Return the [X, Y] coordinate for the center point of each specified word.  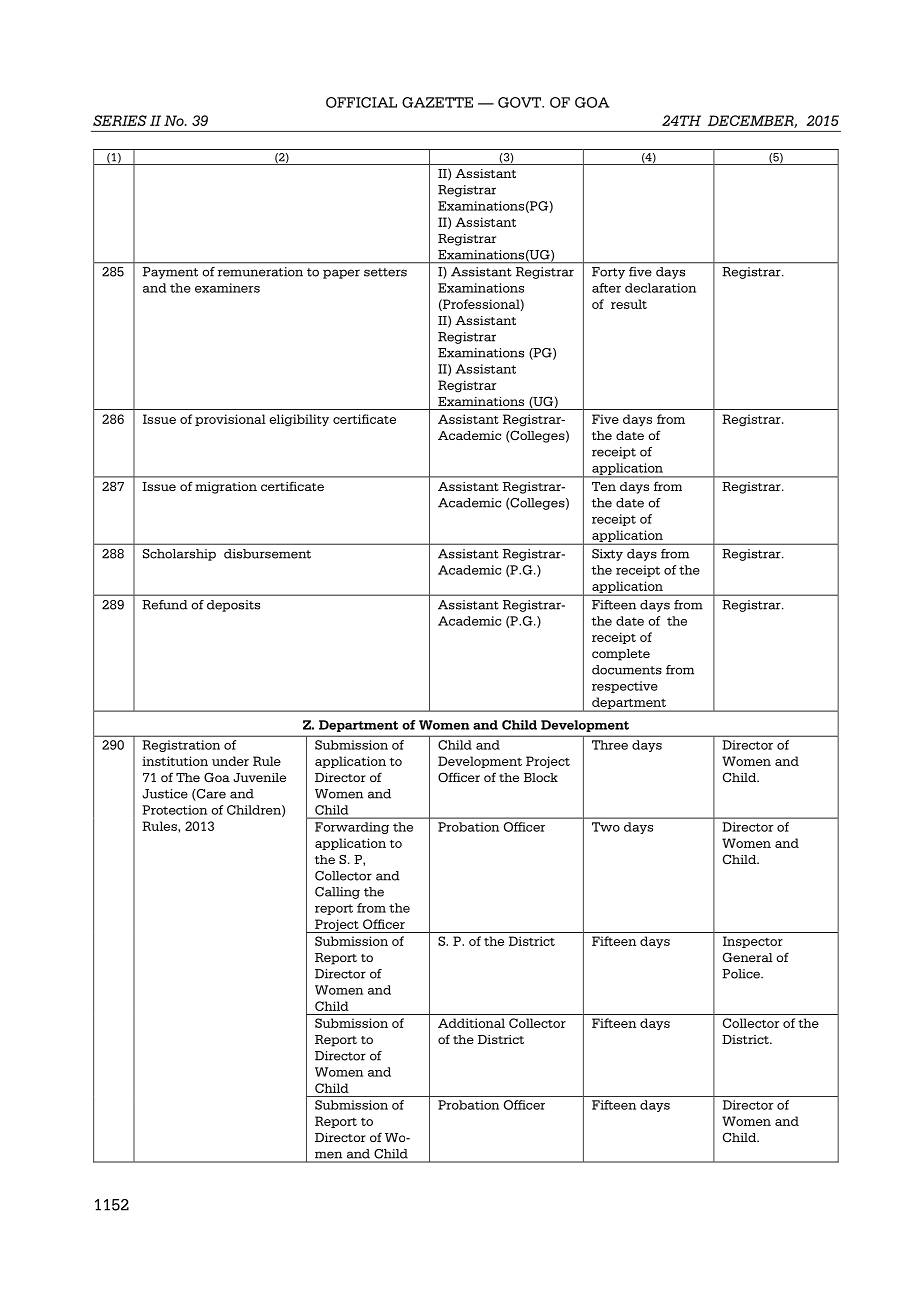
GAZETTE [437, 102]
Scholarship [179, 555]
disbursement [267, 554]
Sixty [607, 555]
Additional [471, 1023]
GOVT [521, 102]
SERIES [120, 120]
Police [742, 974]
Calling [337, 893]
